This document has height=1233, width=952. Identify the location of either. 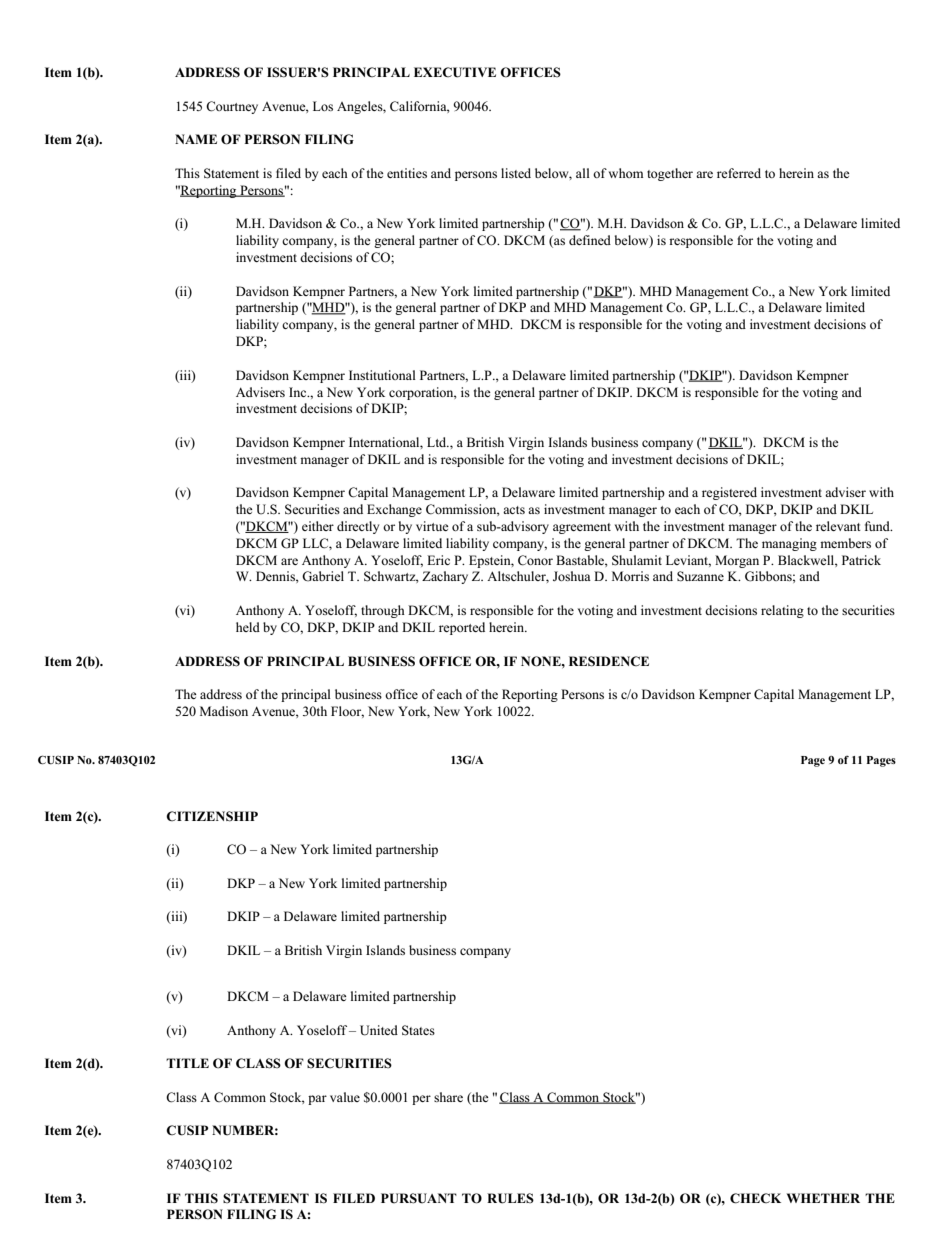
(318, 526).
